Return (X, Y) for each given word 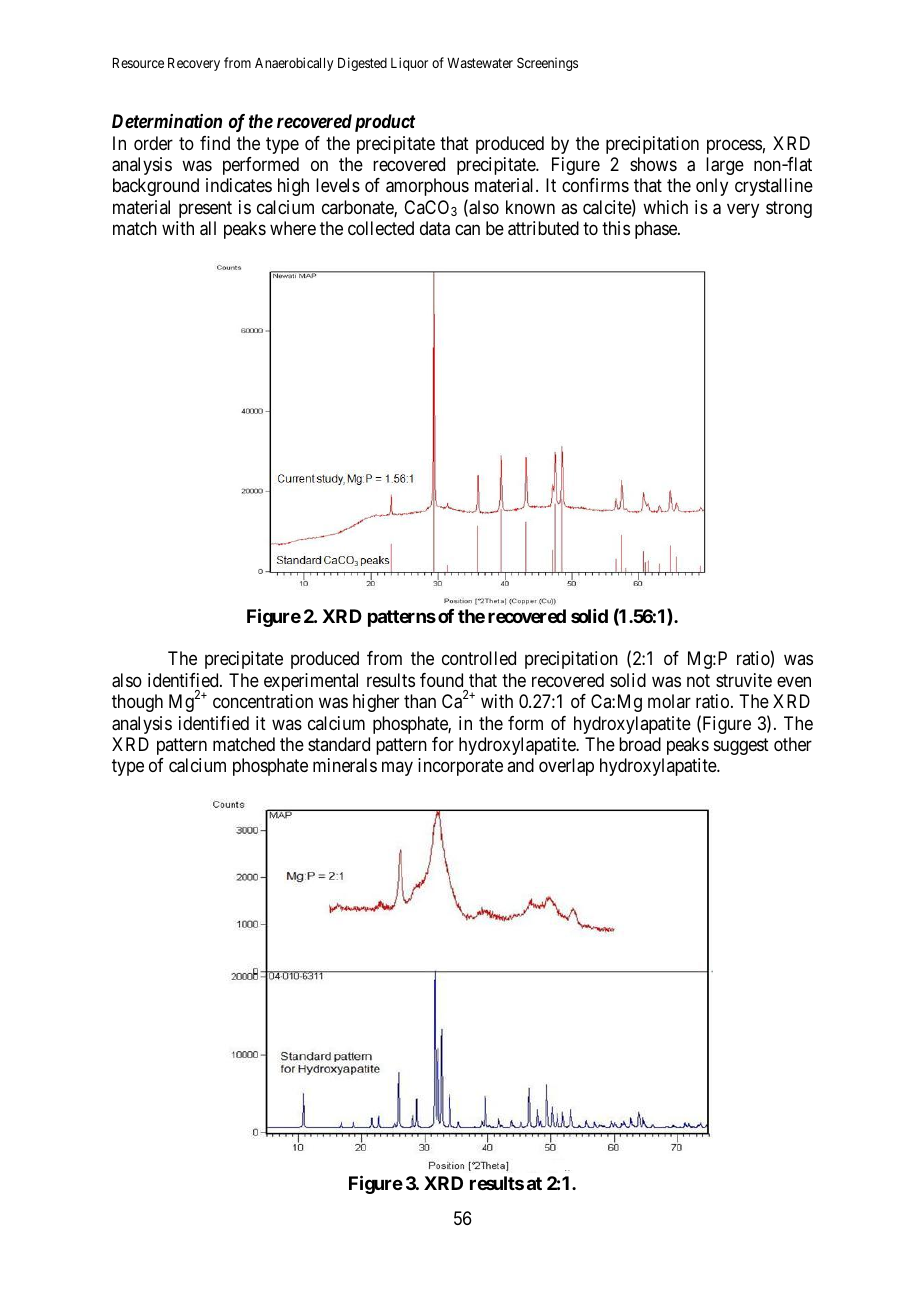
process (734, 146)
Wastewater (480, 63)
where (293, 228)
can (467, 230)
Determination (167, 121)
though (137, 703)
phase (657, 230)
